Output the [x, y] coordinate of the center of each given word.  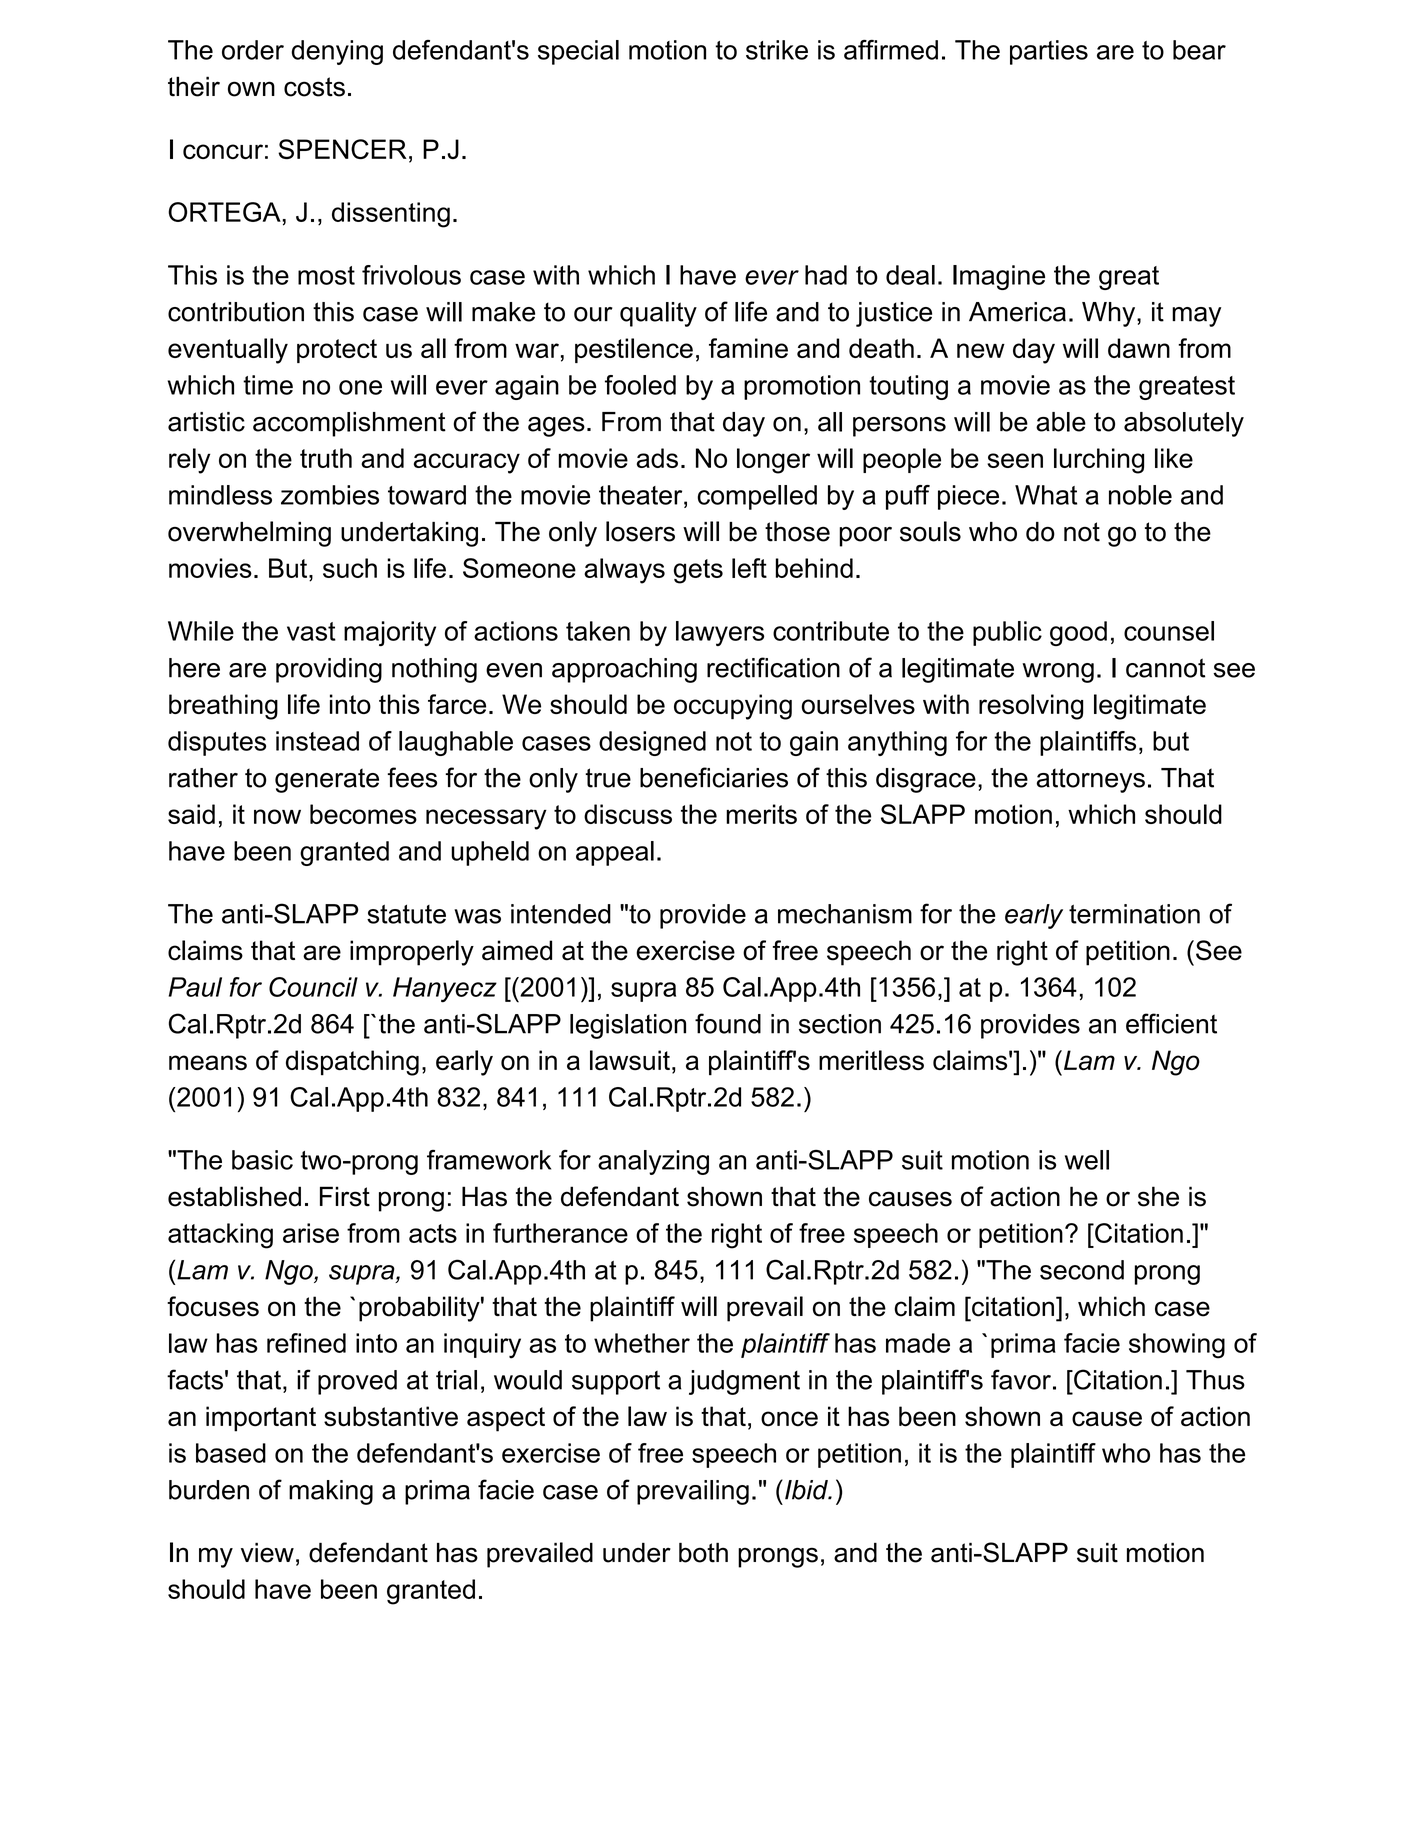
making [331, 1492]
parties [1049, 52]
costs [314, 87]
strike [777, 50]
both [703, 1552]
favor [1021, 1379]
